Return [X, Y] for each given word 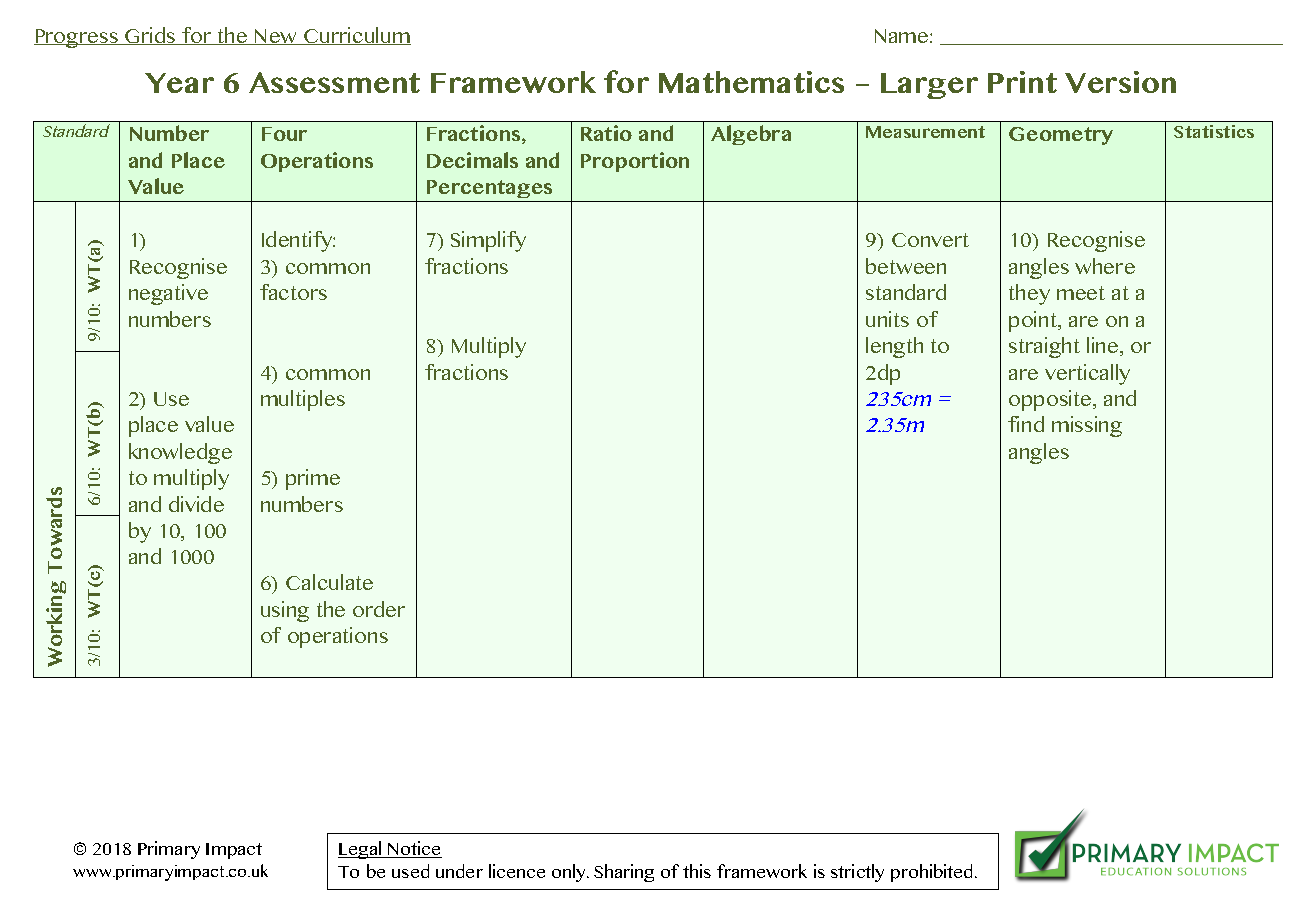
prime [313, 479]
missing [1087, 426]
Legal [361, 850]
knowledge [180, 453]
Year [179, 83]
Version [1120, 82]
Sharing [624, 873]
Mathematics [751, 82]
